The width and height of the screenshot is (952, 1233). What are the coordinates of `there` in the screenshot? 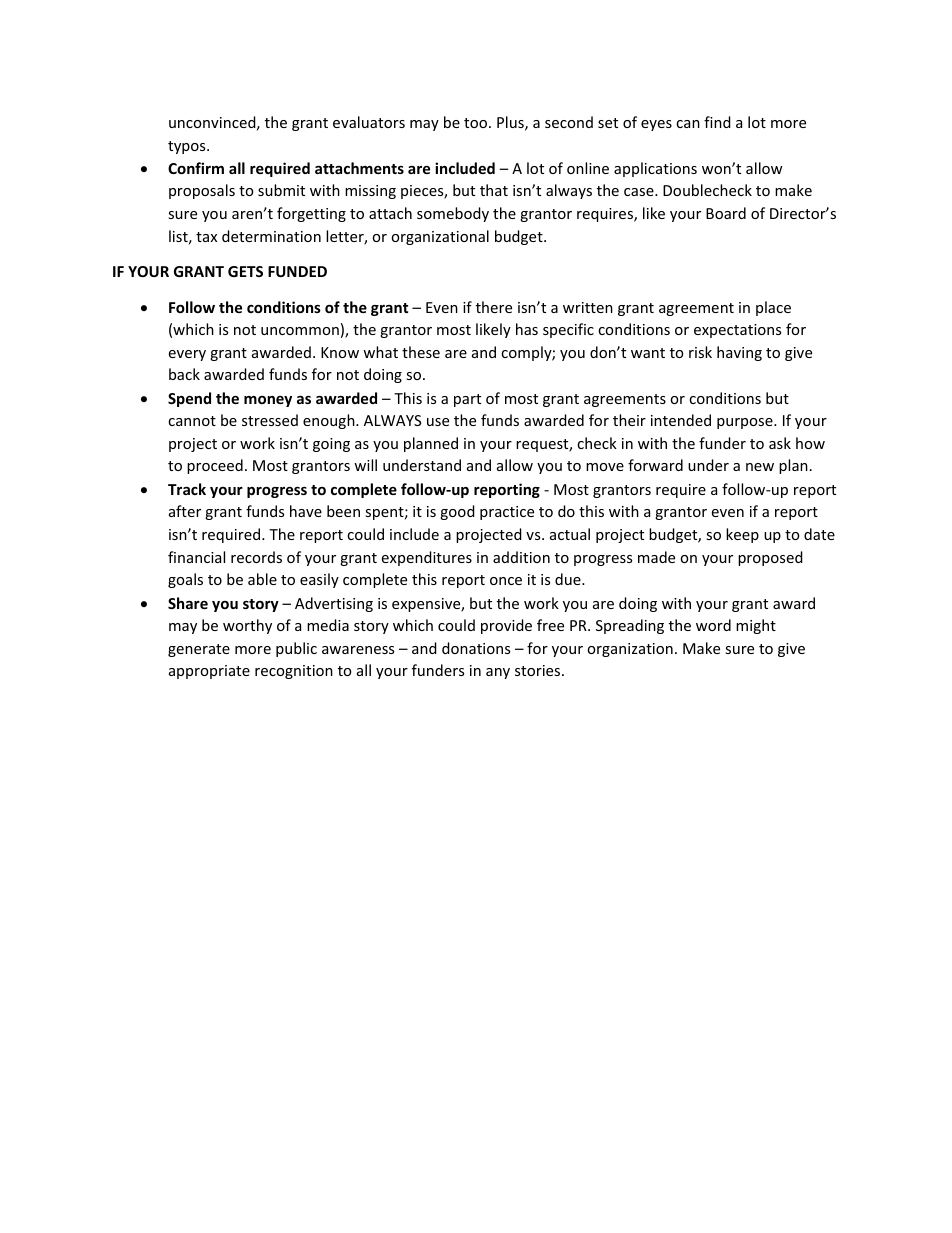 It's located at (494, 307).
